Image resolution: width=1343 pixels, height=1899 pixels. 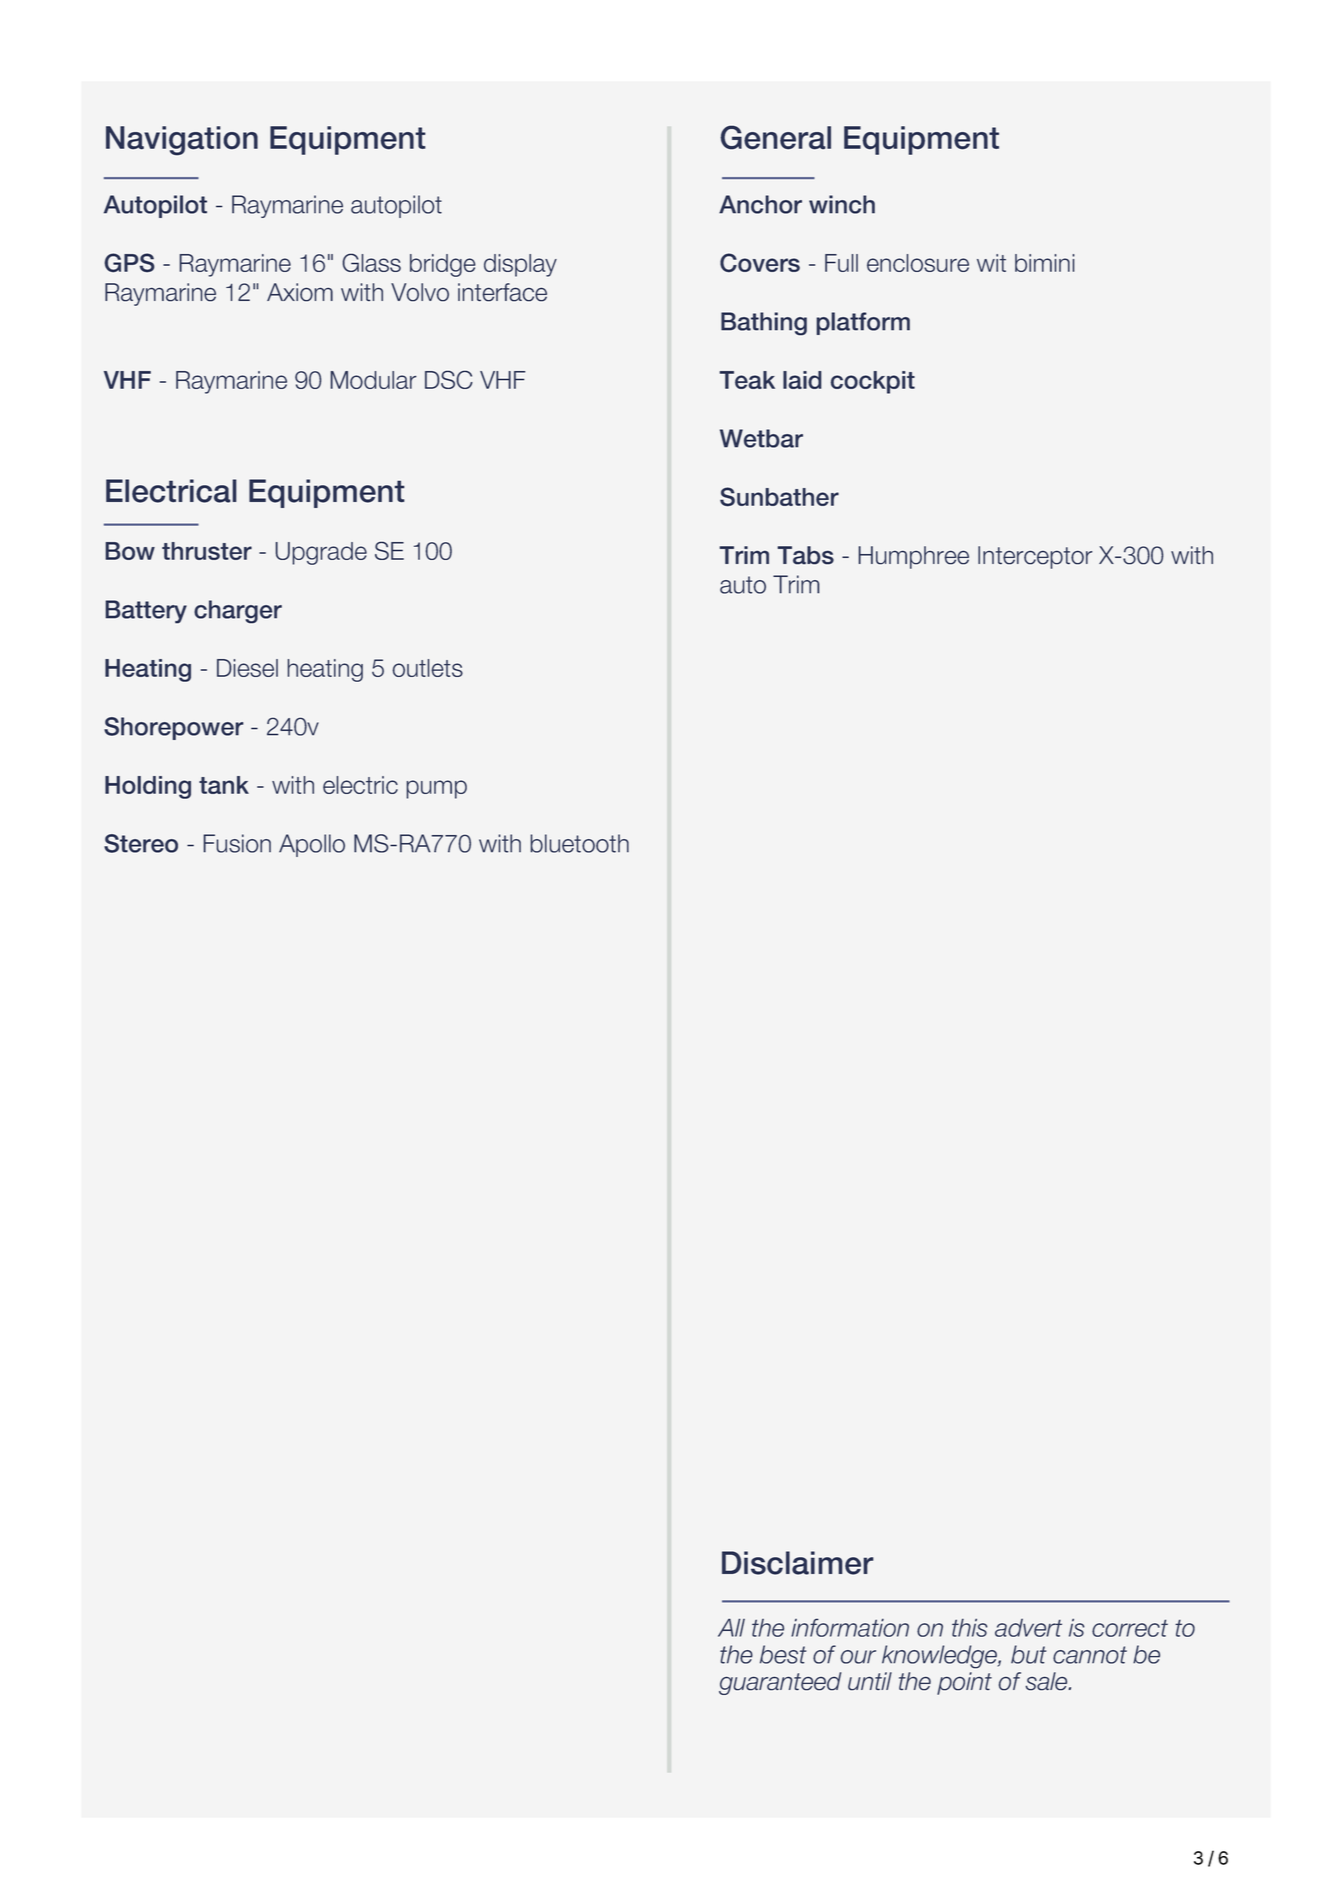 What do you see at coordinates (182, 141) in the screenshot?
I see `Navigation` at bounding box center [182, 141].
